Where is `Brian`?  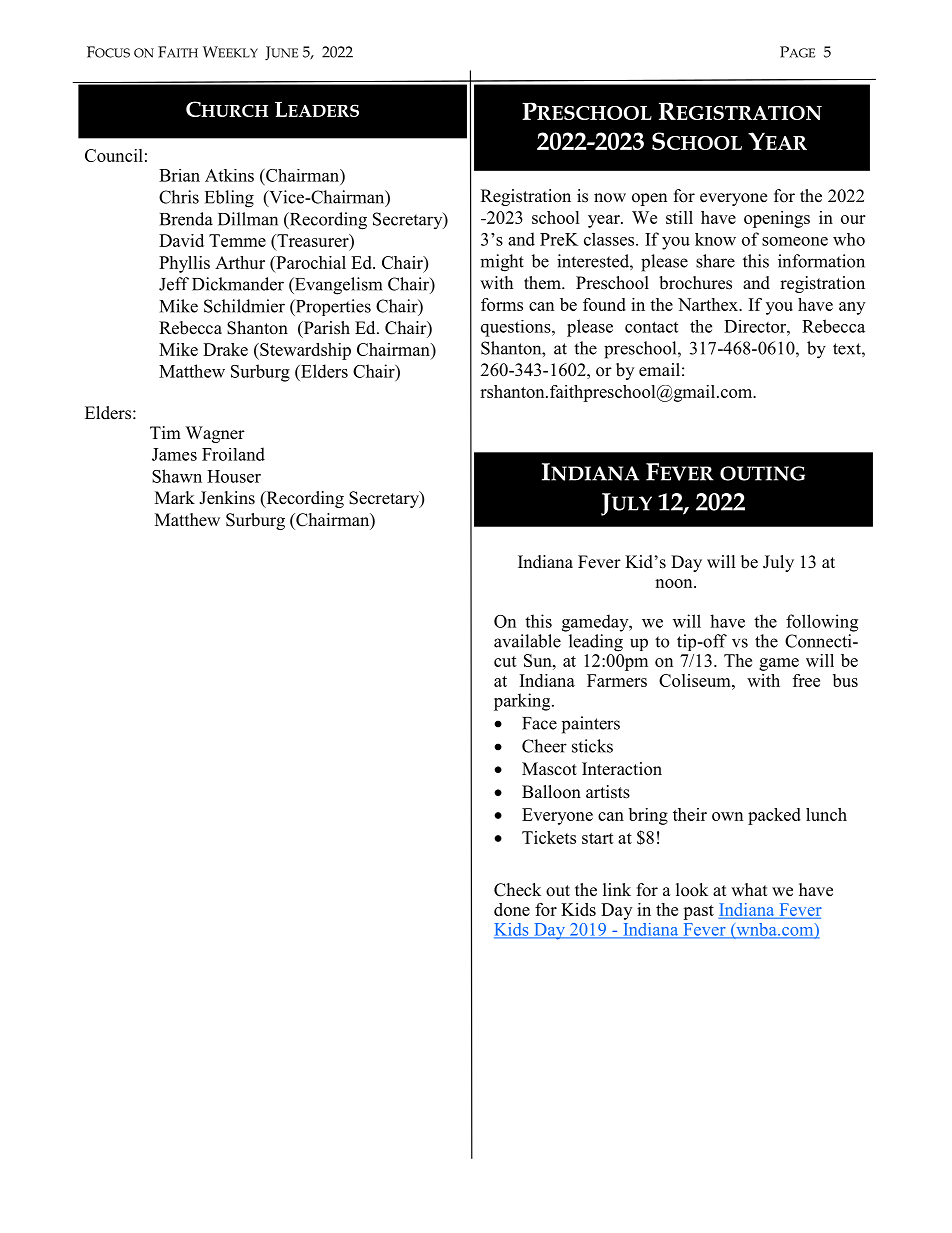 Brian is located at coordinates (179, 175).
